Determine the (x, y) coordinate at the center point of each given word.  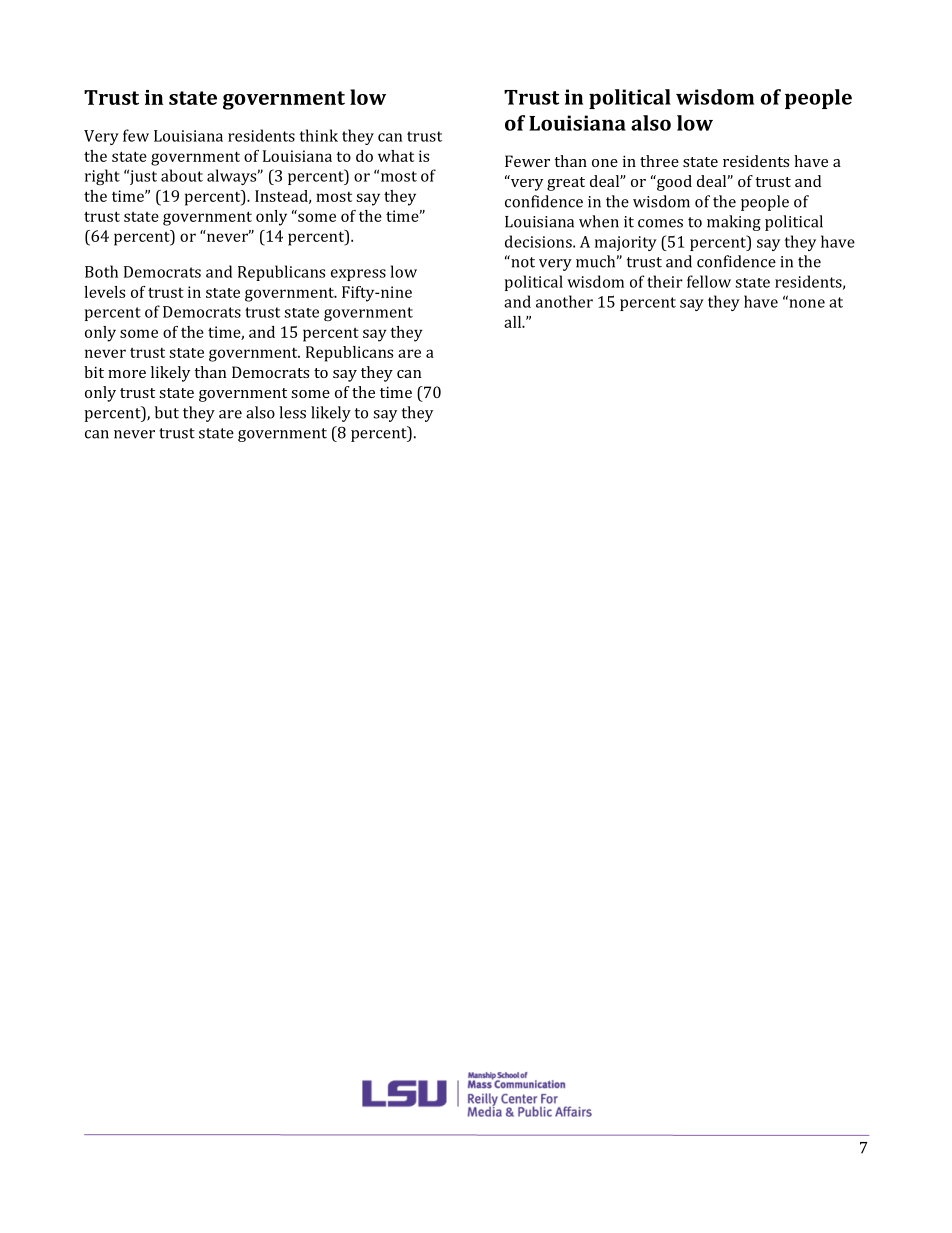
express (358, 275)
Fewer (527, 161)
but (167, 412)
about (182, 175)
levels (104, 292)
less (292, 412)
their (665, 281)
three (659, 161)
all (514, 322)
